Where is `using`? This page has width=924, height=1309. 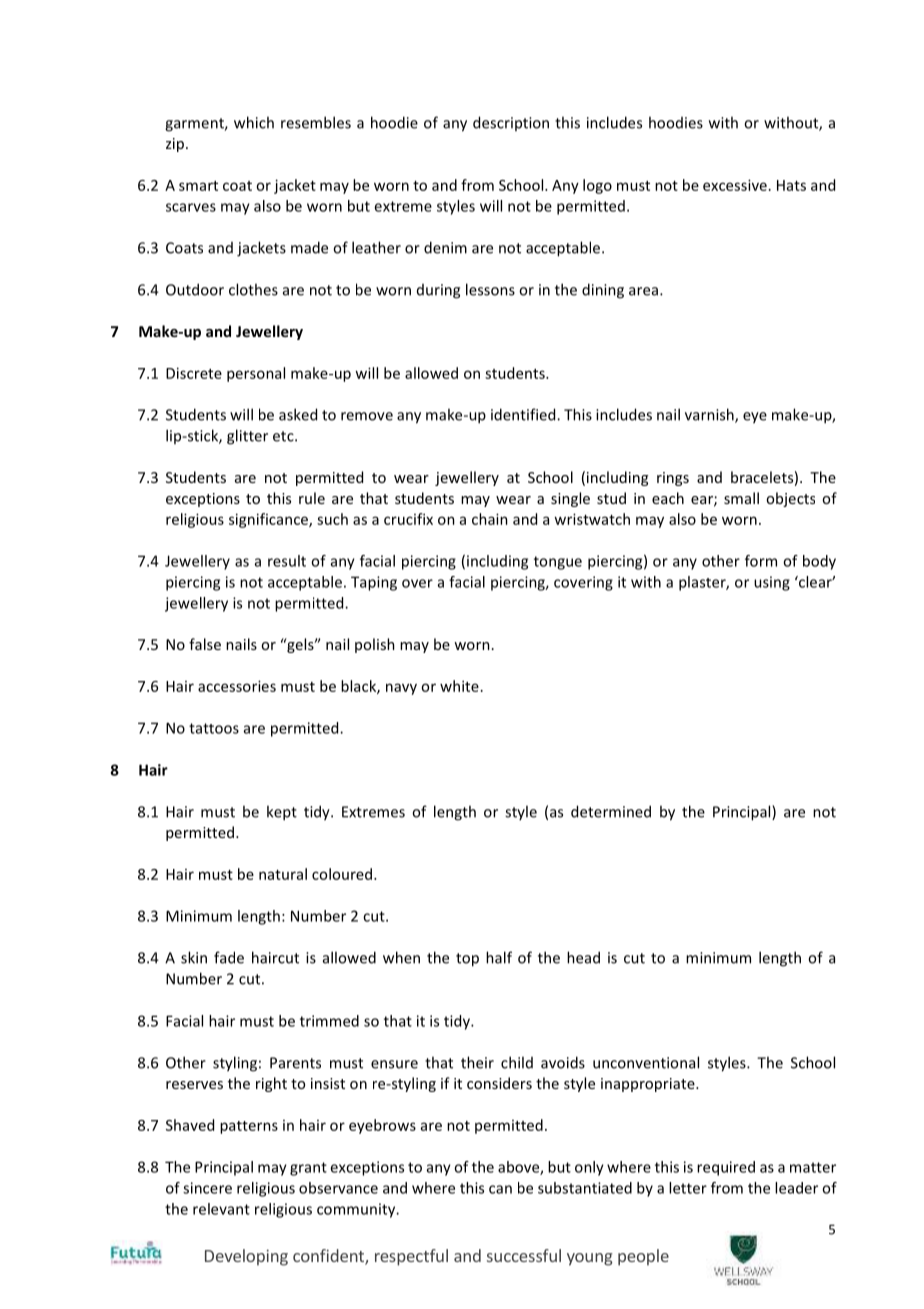 using is located at coordinates (772, 583).
